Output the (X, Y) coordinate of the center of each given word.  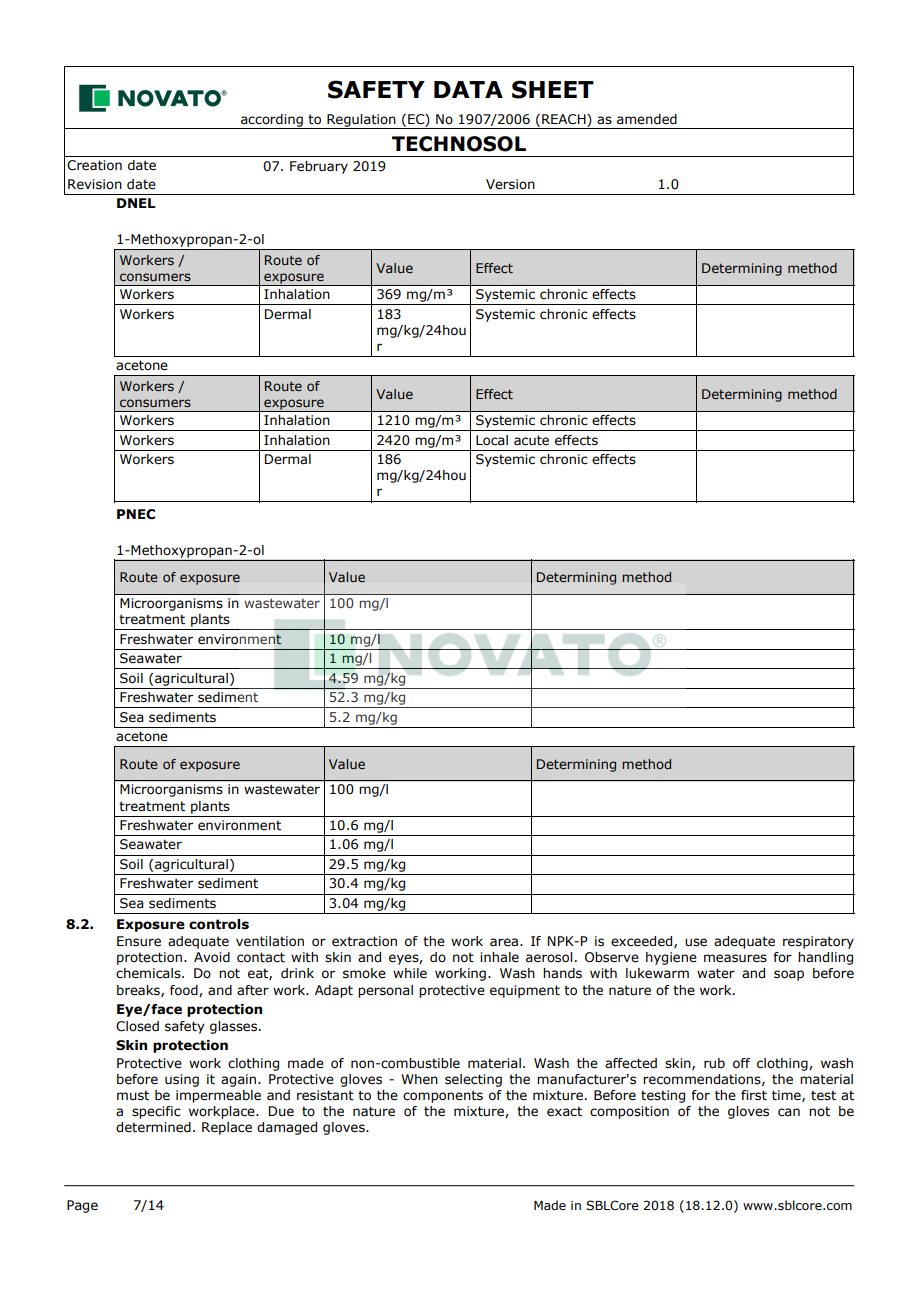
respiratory (818, 942)
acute (531, 440)
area (504, 942)
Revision (95, 184)
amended (647, 119)
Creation (94, 165)
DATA (468, 89)
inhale (499, 957)
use (696, 942)
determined (153, 1127)
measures (735, 958)
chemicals (149, 973)
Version (510, 184)
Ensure (139, 941)
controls (219, 924)
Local (492, 440)
